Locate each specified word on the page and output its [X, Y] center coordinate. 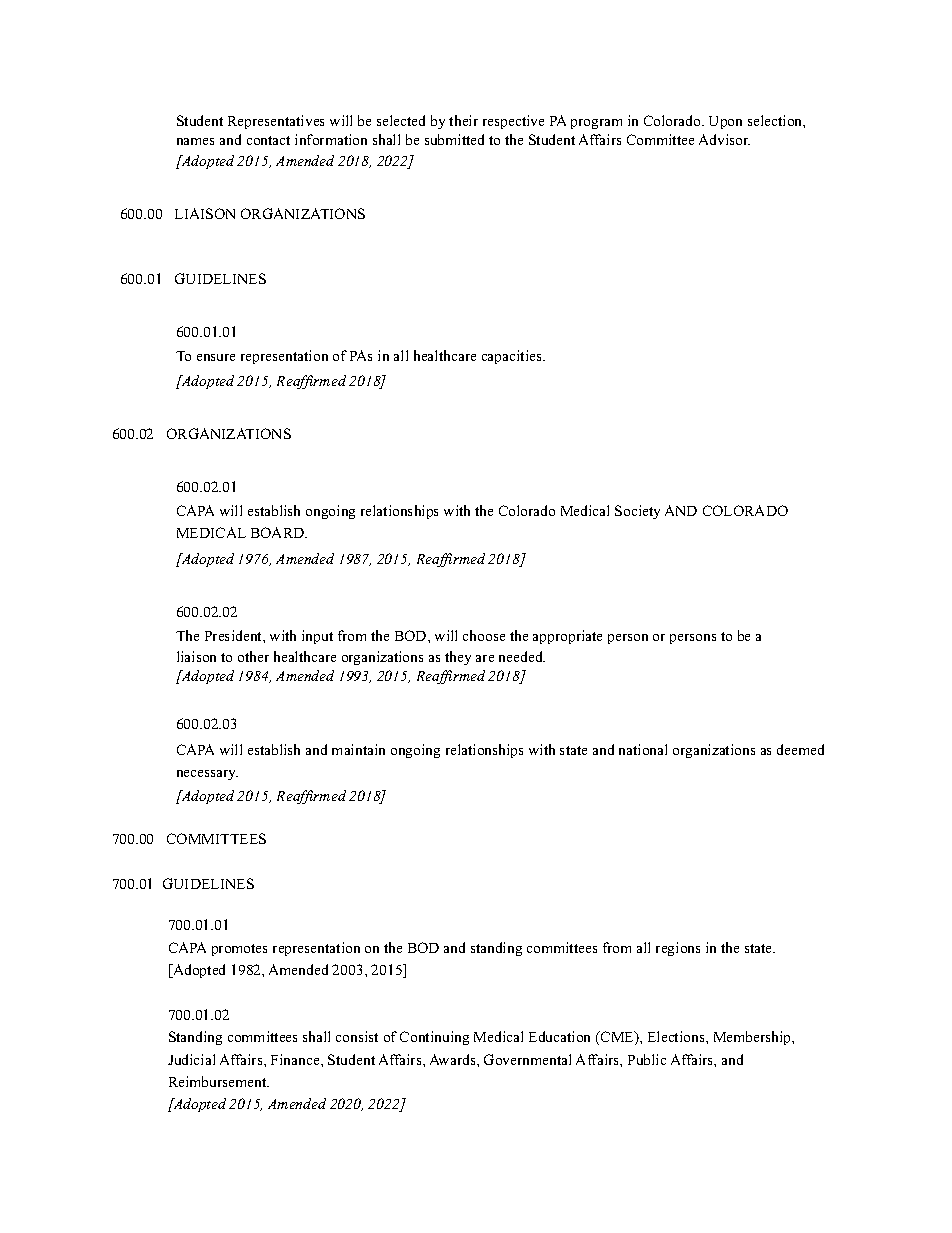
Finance [296, 1059]
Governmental [527, 1059]
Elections [677, 1036]
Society [637, 512]
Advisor [724, 139]
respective [513, 122]
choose [484, 635]
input [317, 637]
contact [268, 140]
